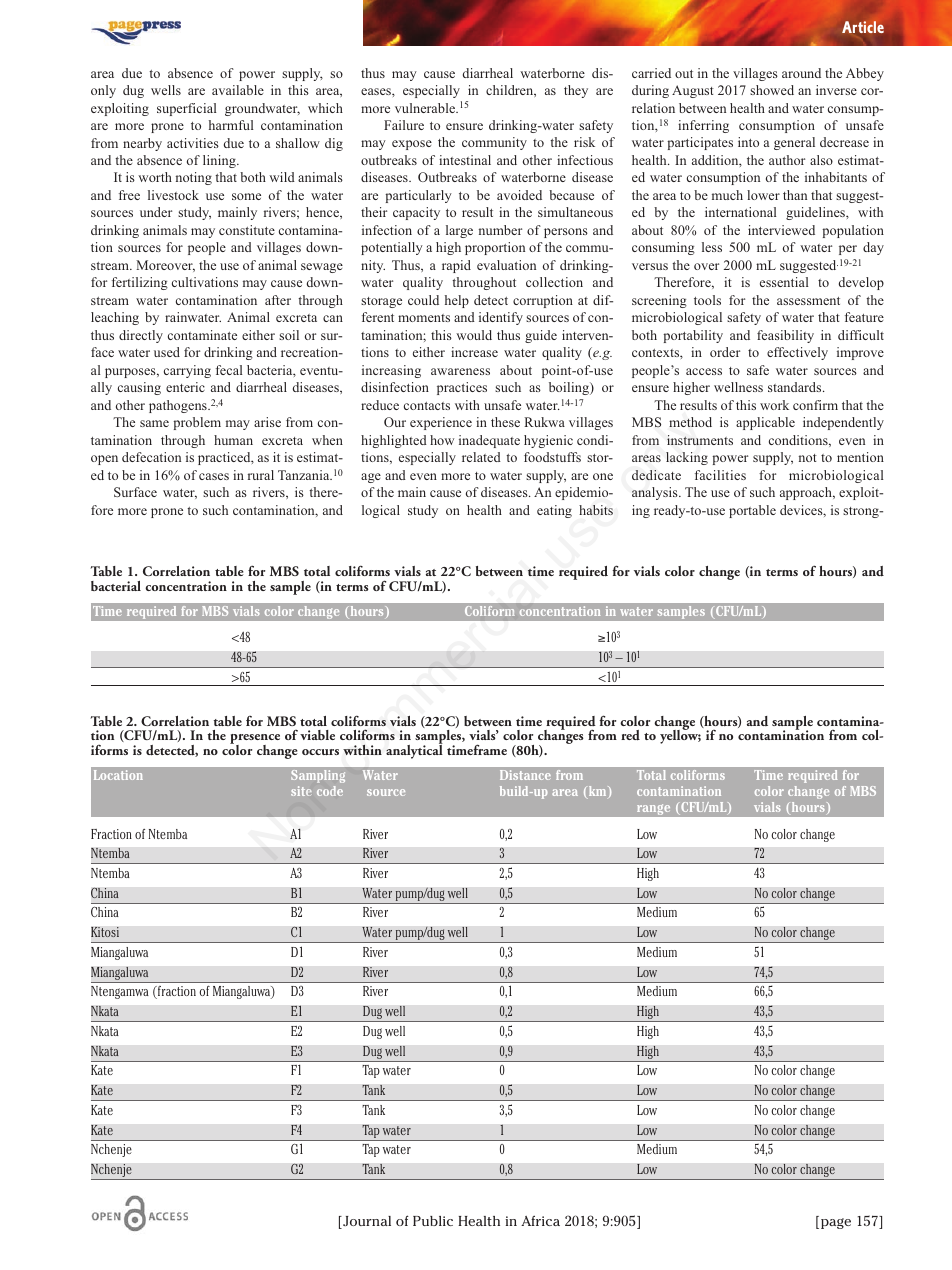 The image size is (952, 1270). What do you see at coordinates (772, 90) in the screenshot?
I see `showed` at bounding box center [772, 90].
